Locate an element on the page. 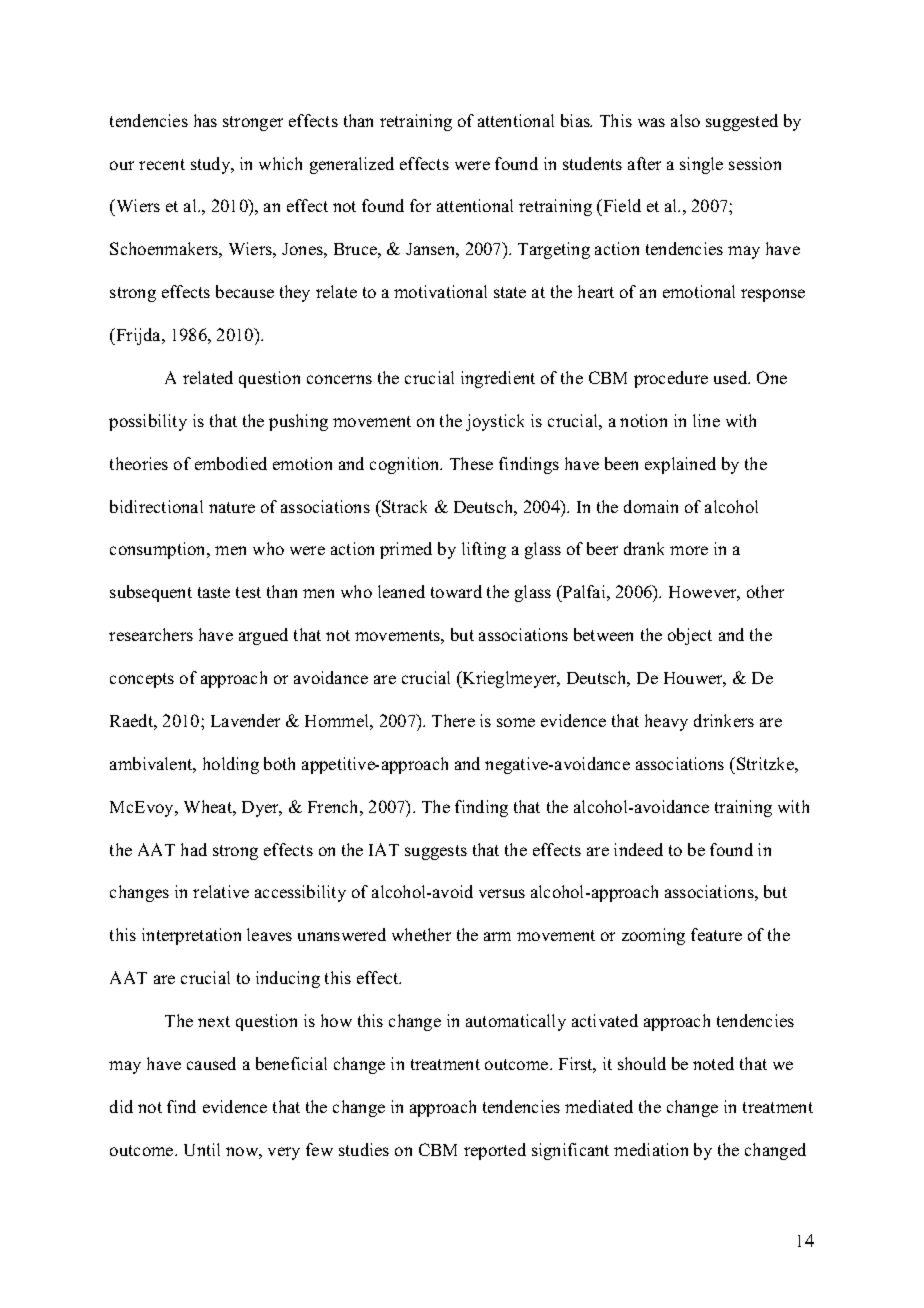  researchers is located at coordinates (151, 634).
